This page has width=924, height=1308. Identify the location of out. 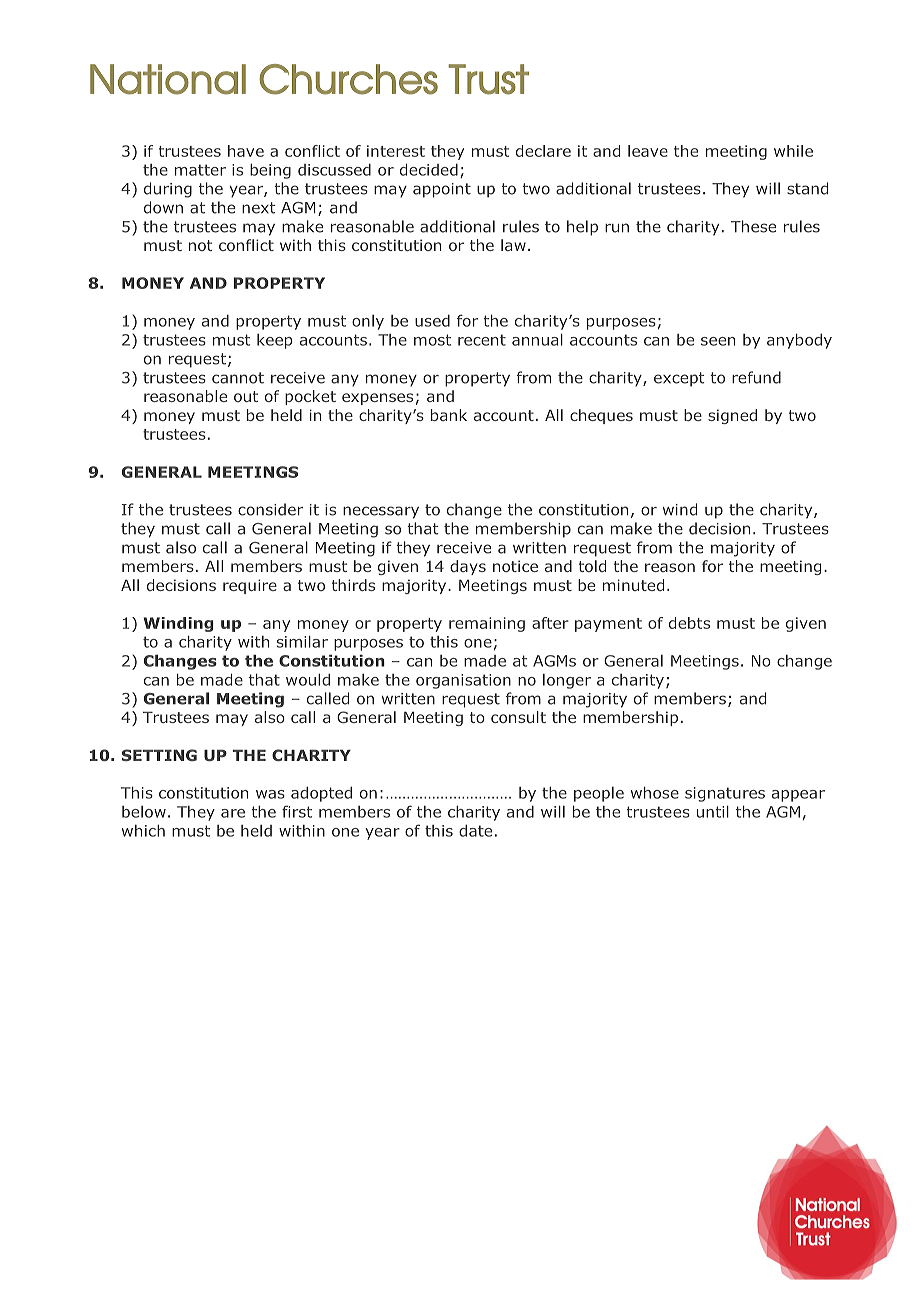
(246, 396).
